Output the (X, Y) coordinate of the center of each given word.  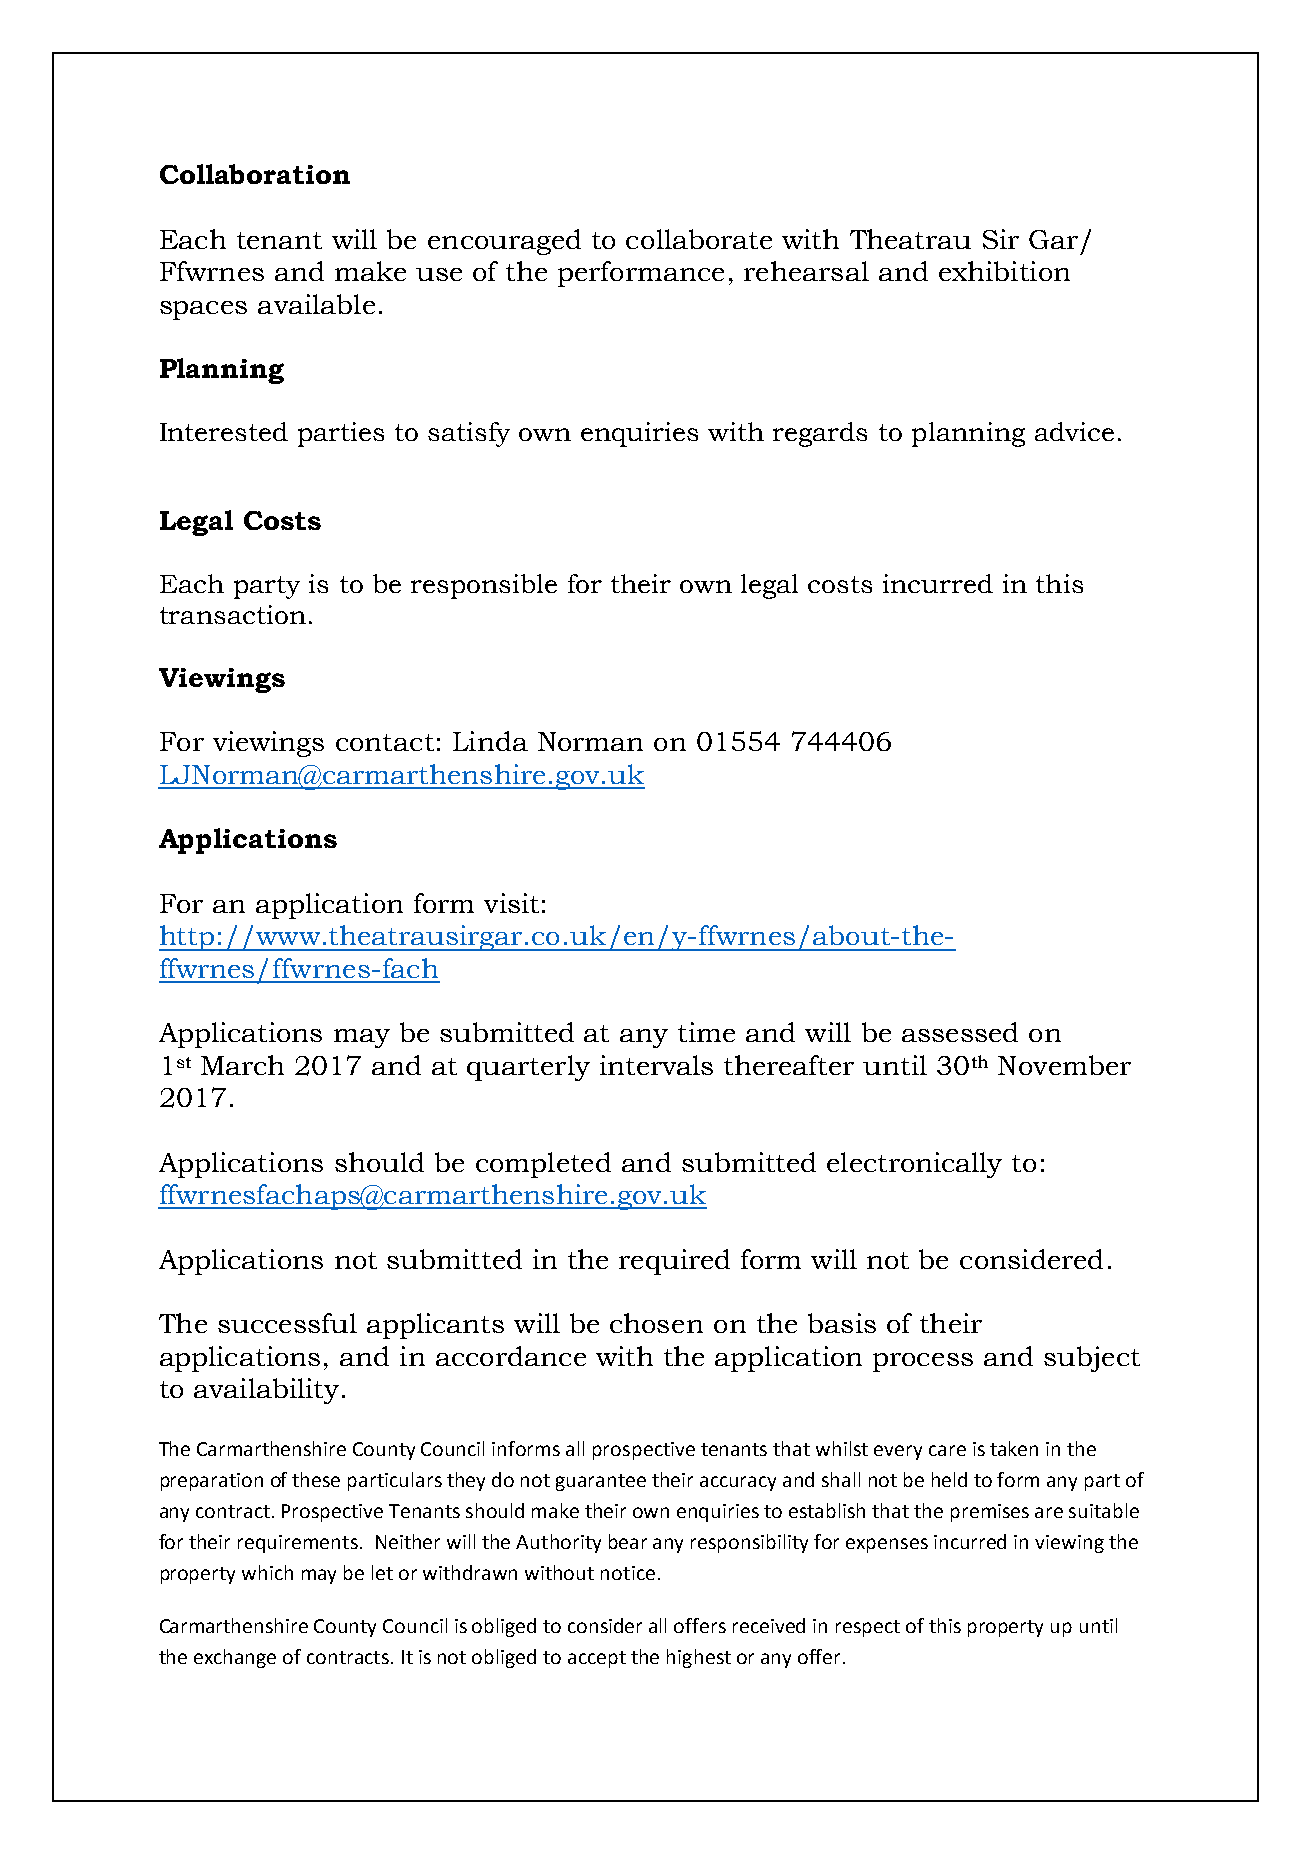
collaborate (699, 239)
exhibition (1004, 271)
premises (990, 1513)
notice (628, 1573)
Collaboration (255, 174)
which (267, 1572)
